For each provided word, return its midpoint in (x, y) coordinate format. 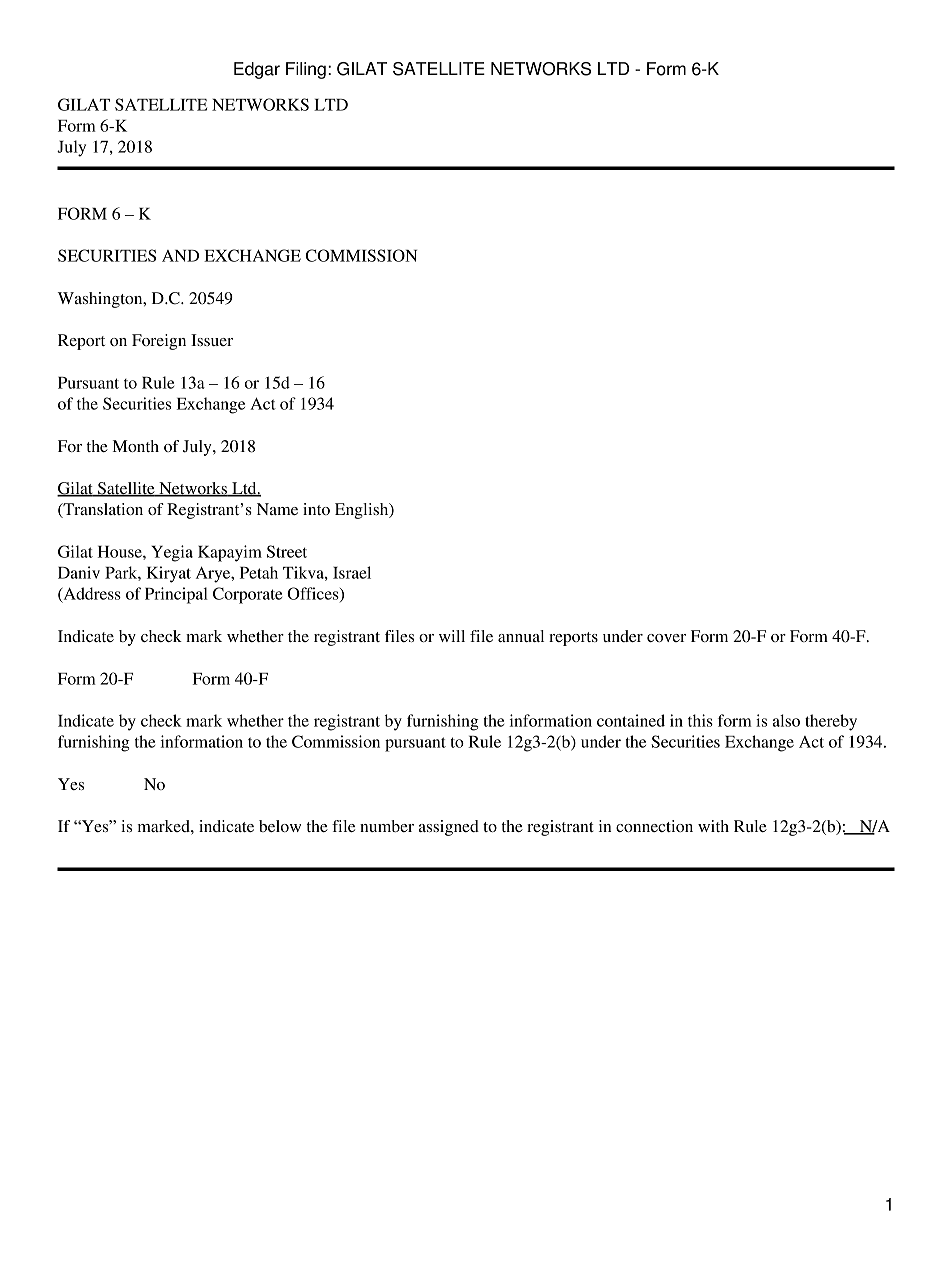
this (700, 720)
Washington (101, 300)
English (363, 511)
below (280, 826)
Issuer (212, 340)
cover (666, 638)
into (316, 509)
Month (136, 446)
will (452, 636)
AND (180, 256)
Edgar (257, 70)
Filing (306, 70)
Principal (176, 595)
